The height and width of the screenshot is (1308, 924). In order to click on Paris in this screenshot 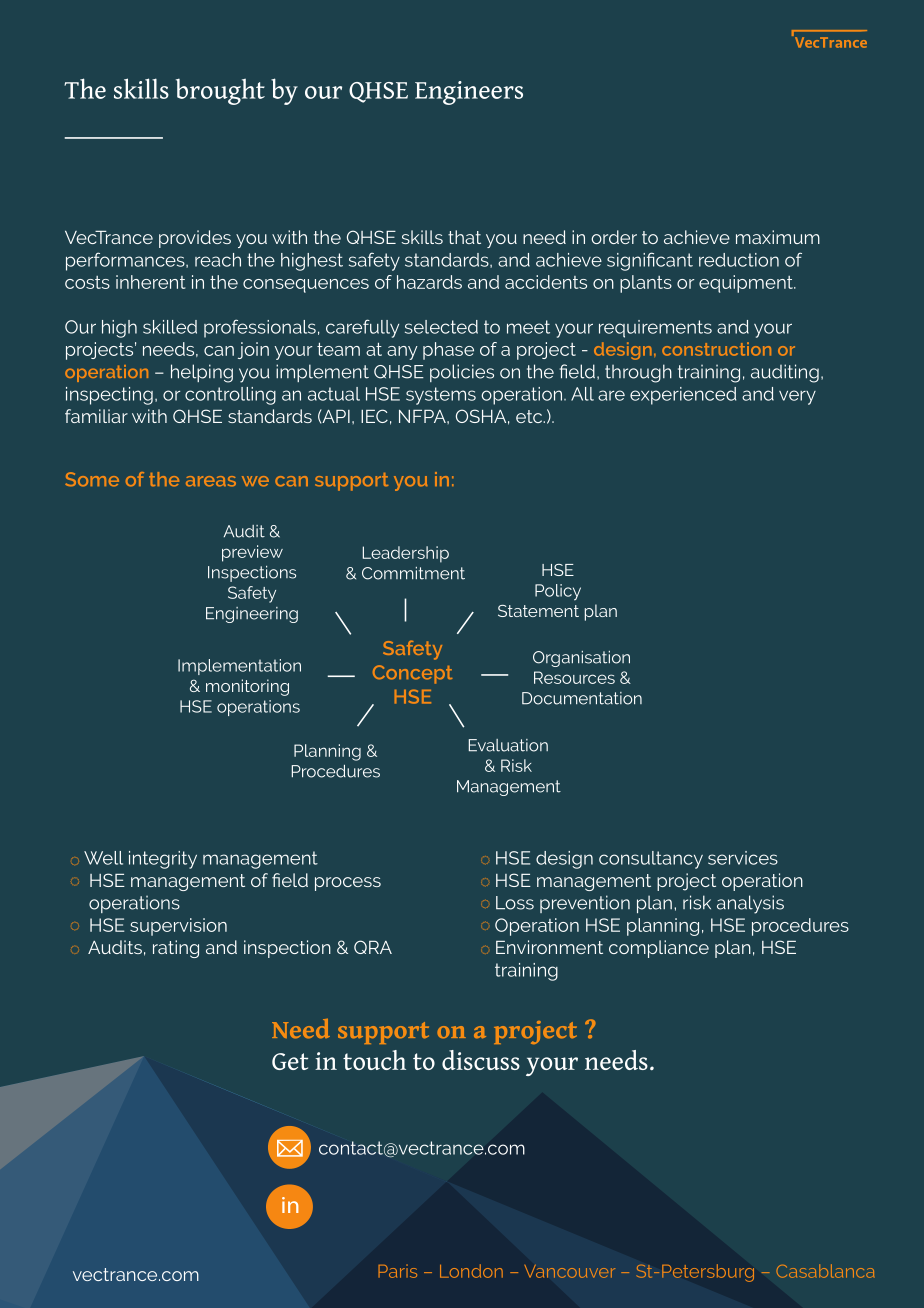, I will do `click(397, 1271)`.
